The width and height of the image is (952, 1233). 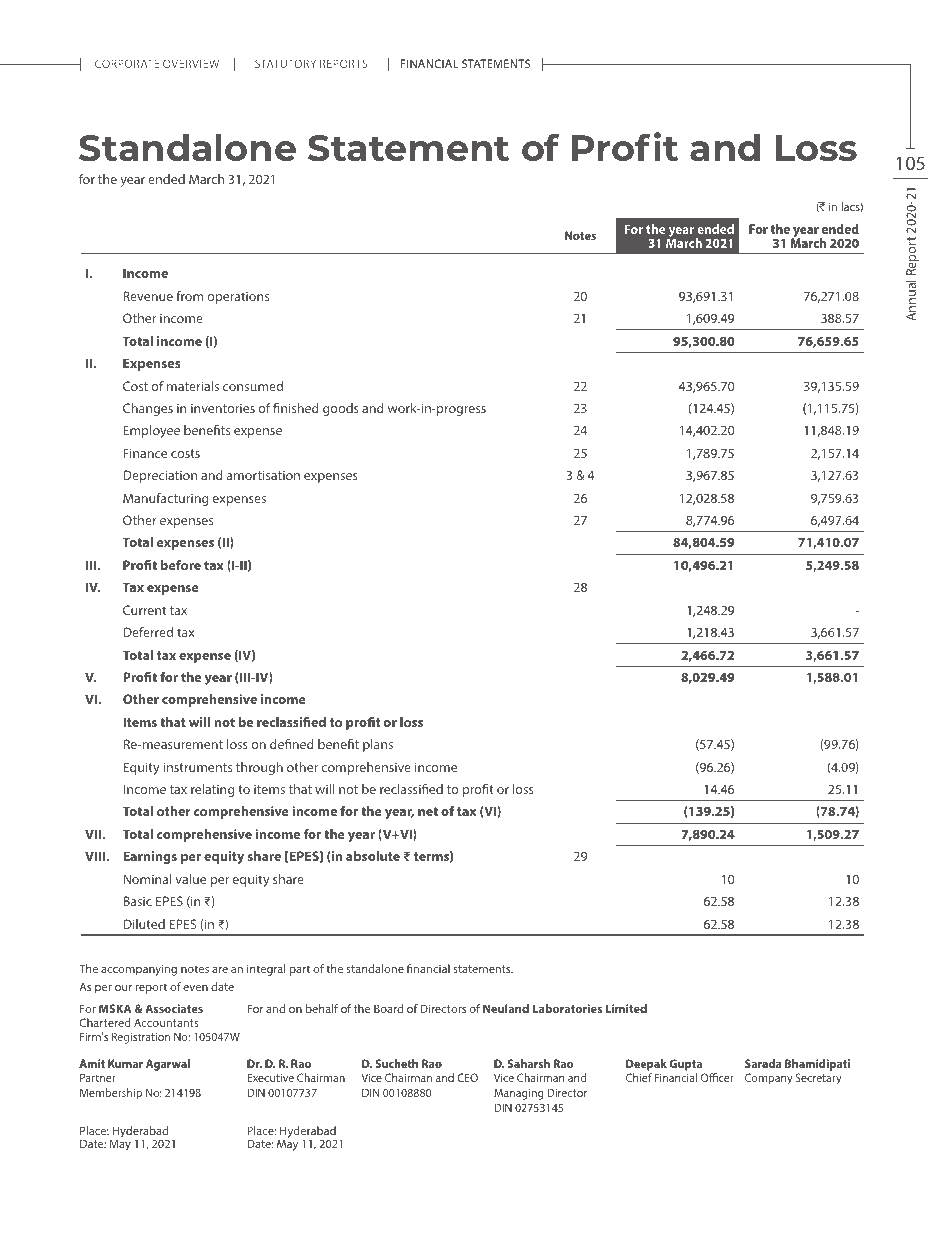 I want to click on amortisation, so click(x=263, y=475).
